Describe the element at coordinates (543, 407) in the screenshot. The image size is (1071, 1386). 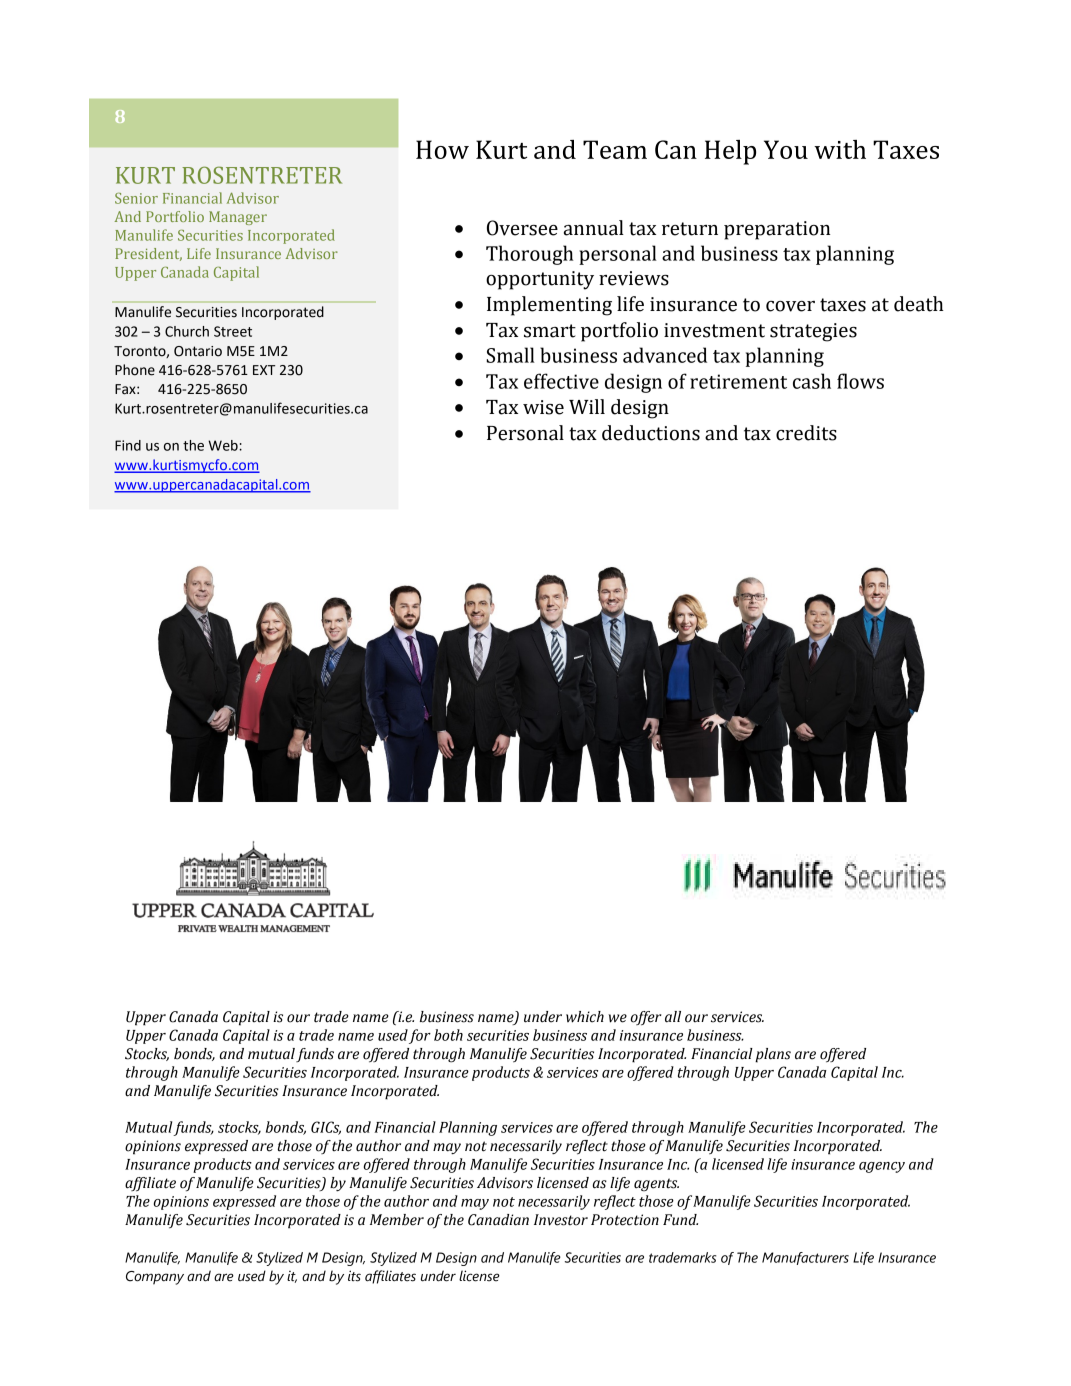
I see `wise` at that location.
